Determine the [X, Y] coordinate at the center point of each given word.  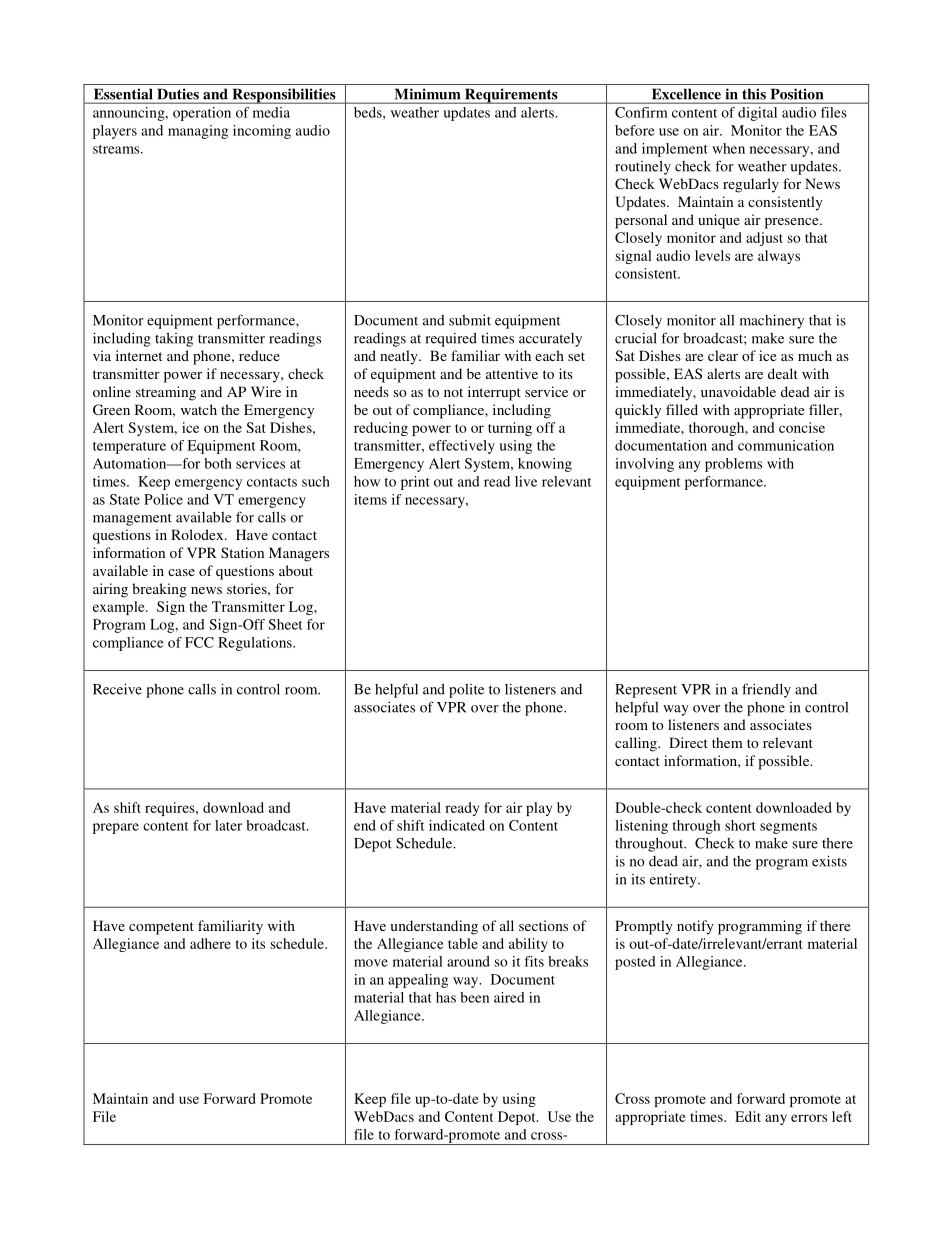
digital [757, 114]
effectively [462, 447]
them [727, 742]
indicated [457, 825]
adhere [210, 943]
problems [733, 465]
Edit [748, 1116]
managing [198, 132]
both [218, 463]
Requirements [511, 96]
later [228, 825]
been [474, 997]
